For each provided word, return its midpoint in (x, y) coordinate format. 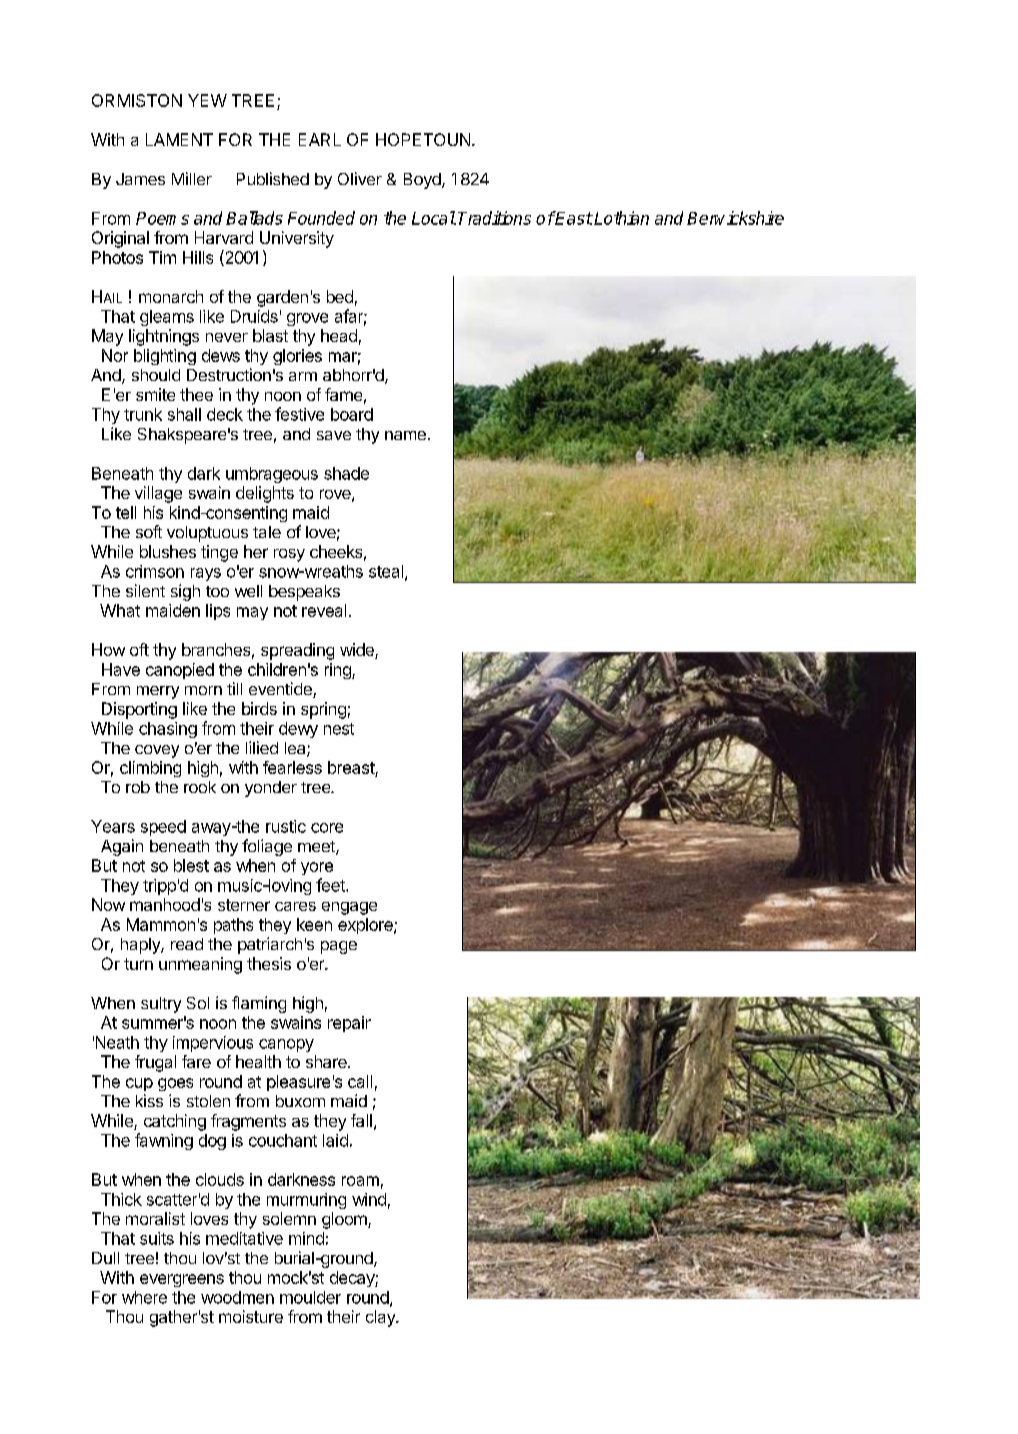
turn (138, 964)
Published (273, 178)
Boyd (423, 181)
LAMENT (179, 139)
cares (295, 906)
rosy (289, 555)
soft (149, 531)
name (405, 435)
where (144, 1297)
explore (366, 926)
